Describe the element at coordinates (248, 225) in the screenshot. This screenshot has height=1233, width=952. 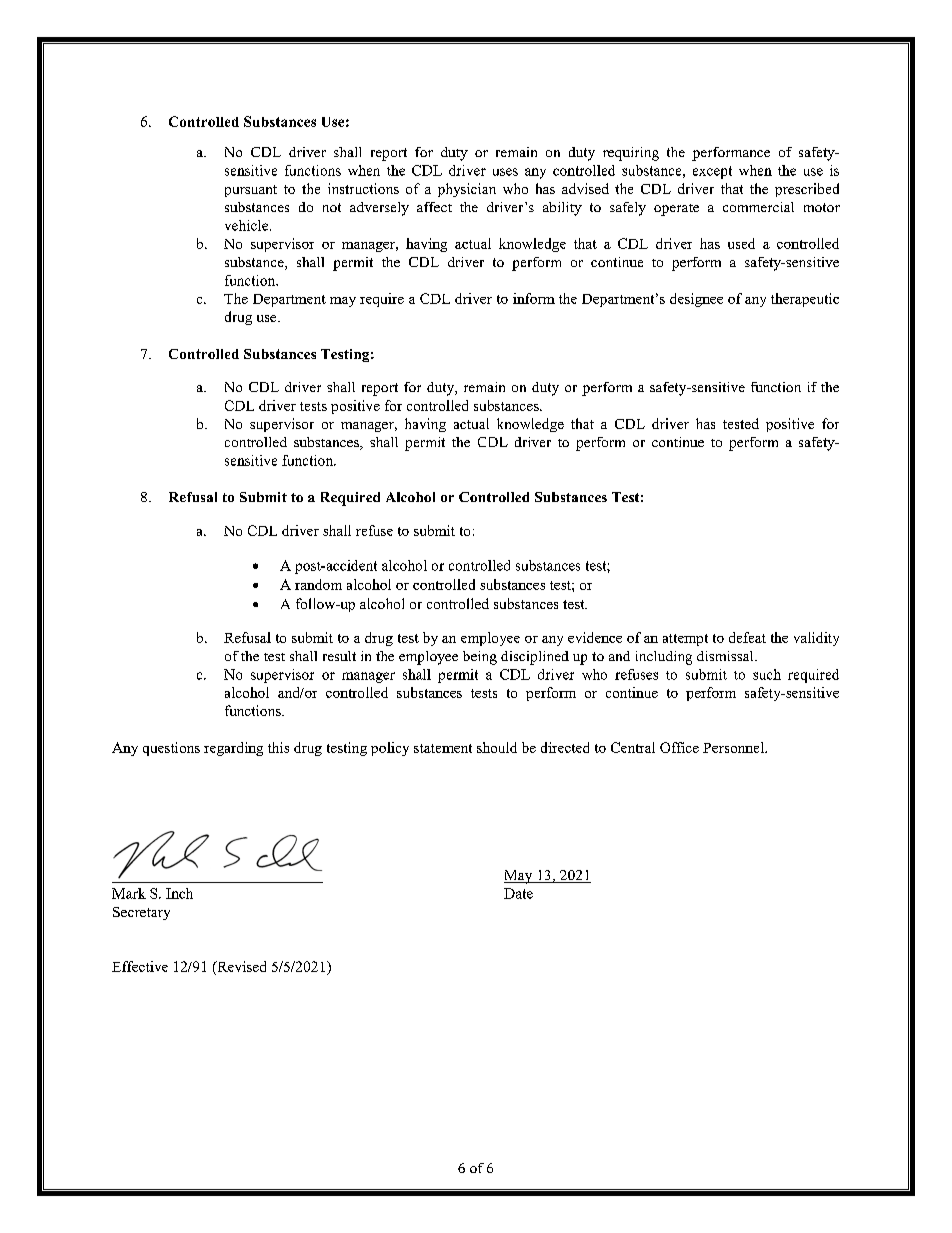
I see `vehicle` at that location.
